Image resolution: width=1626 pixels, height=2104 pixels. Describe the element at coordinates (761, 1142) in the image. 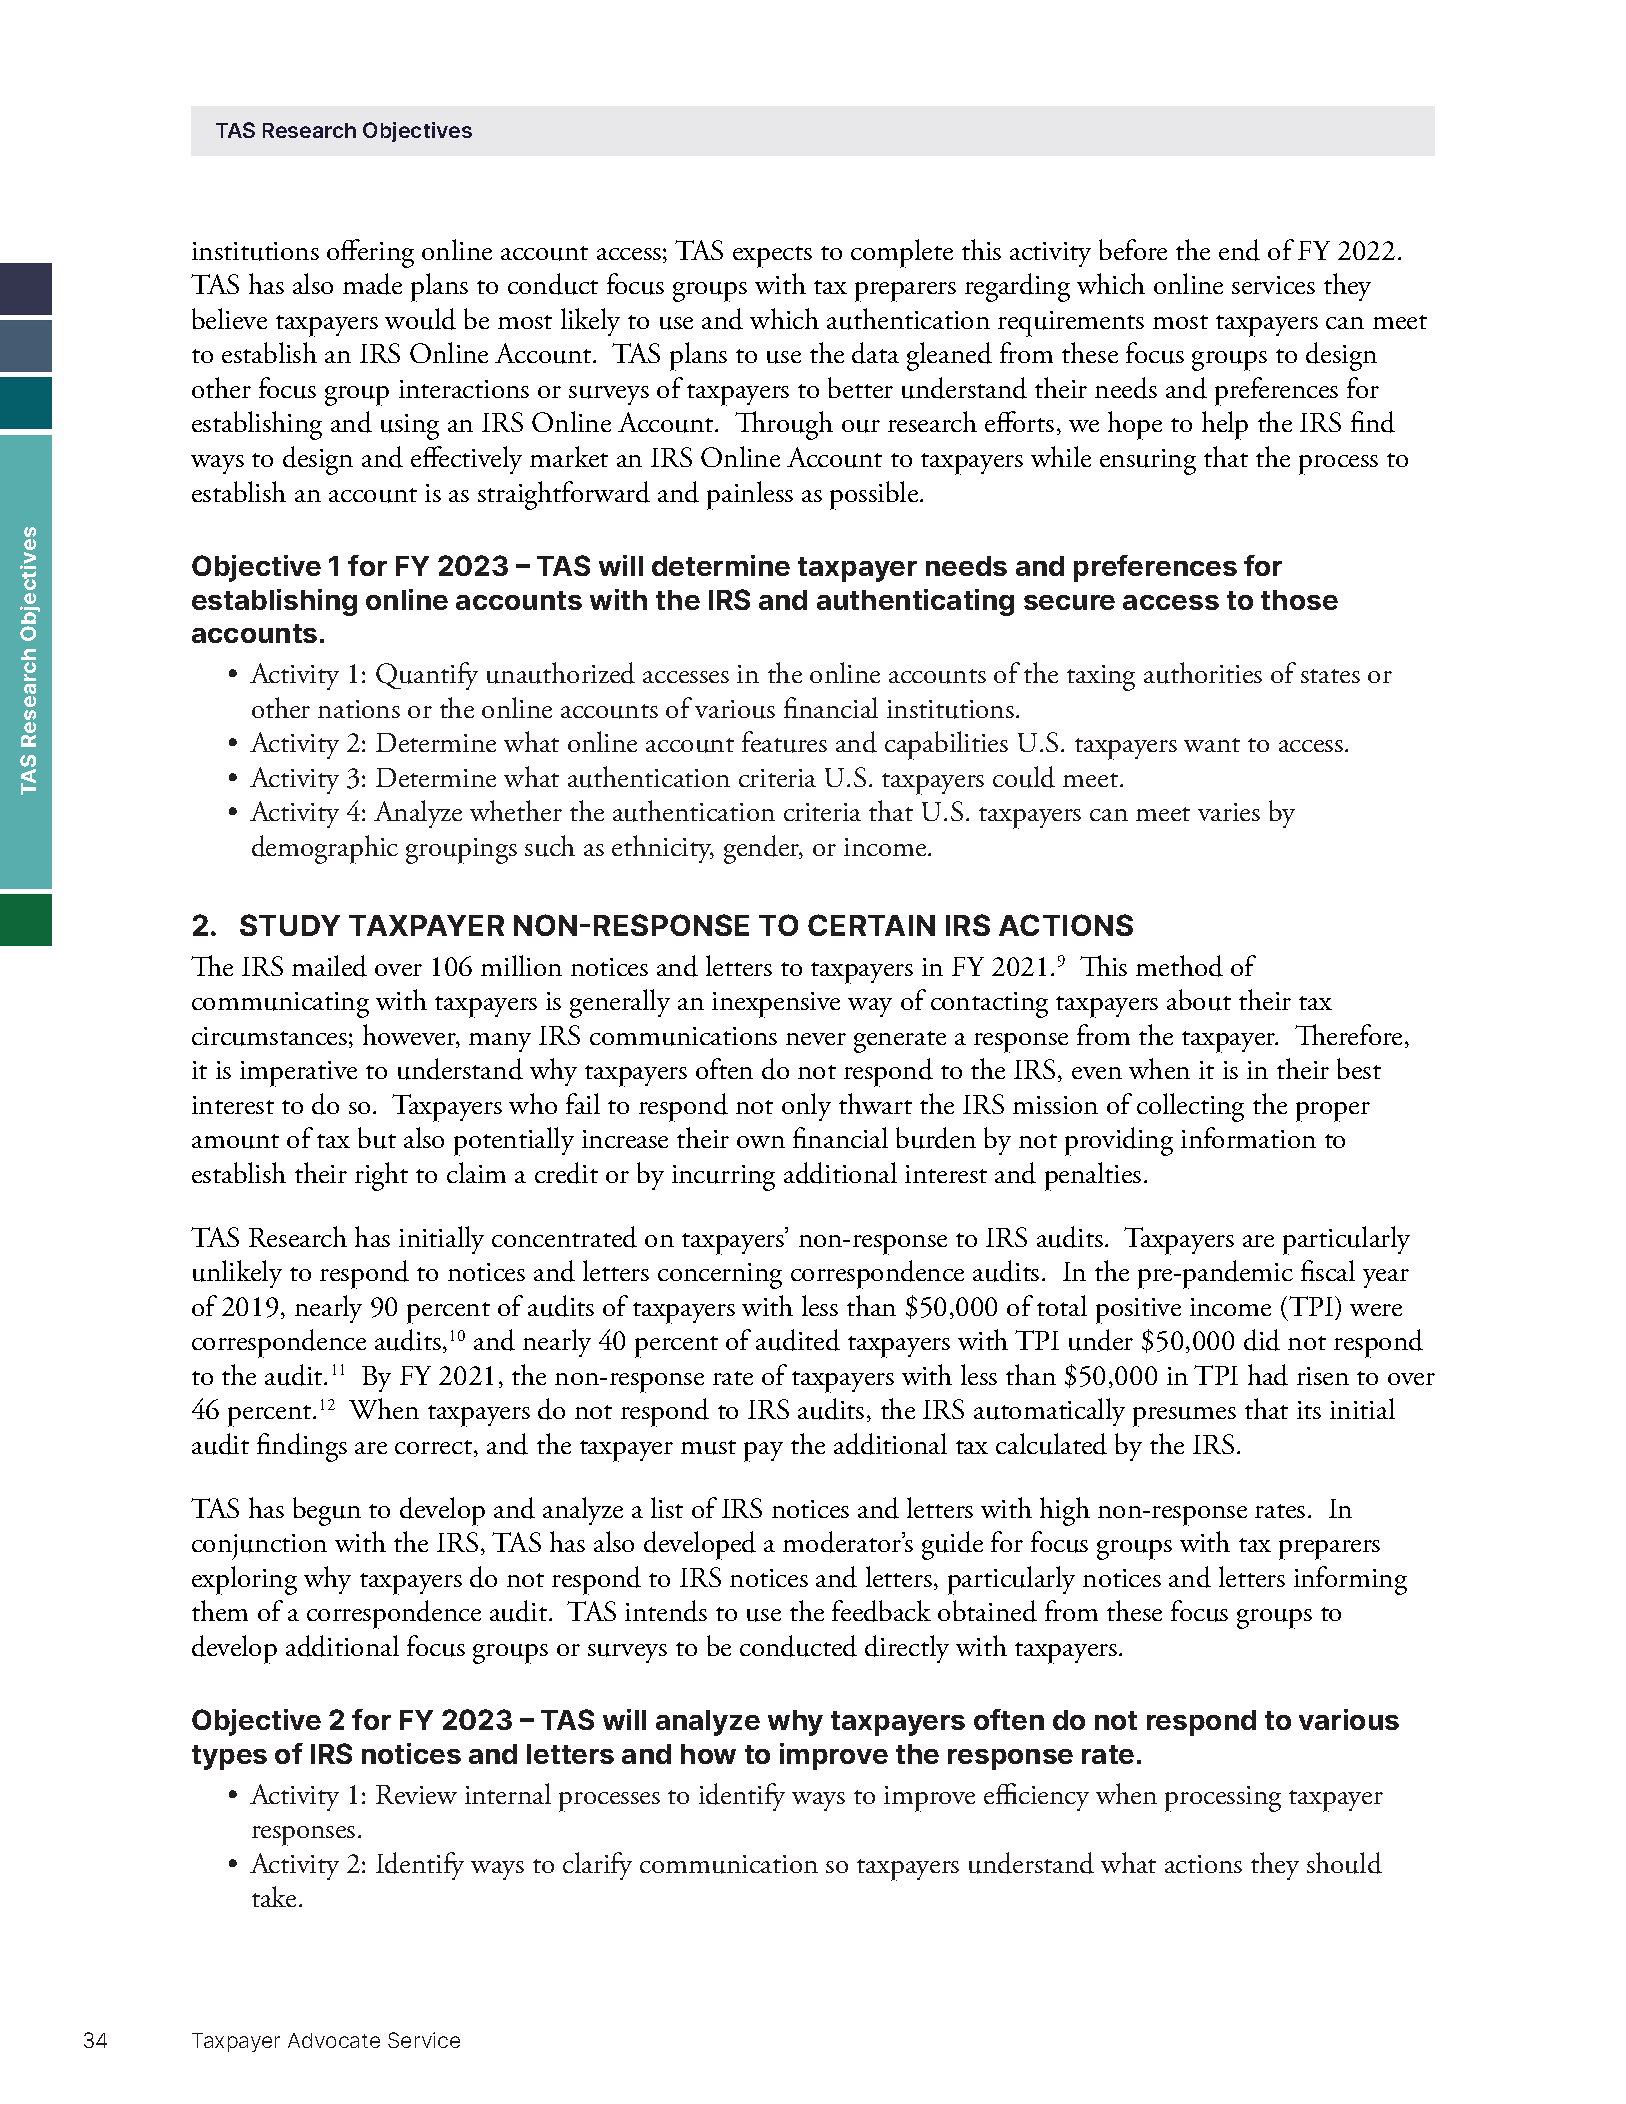

I see `own` at that location.
